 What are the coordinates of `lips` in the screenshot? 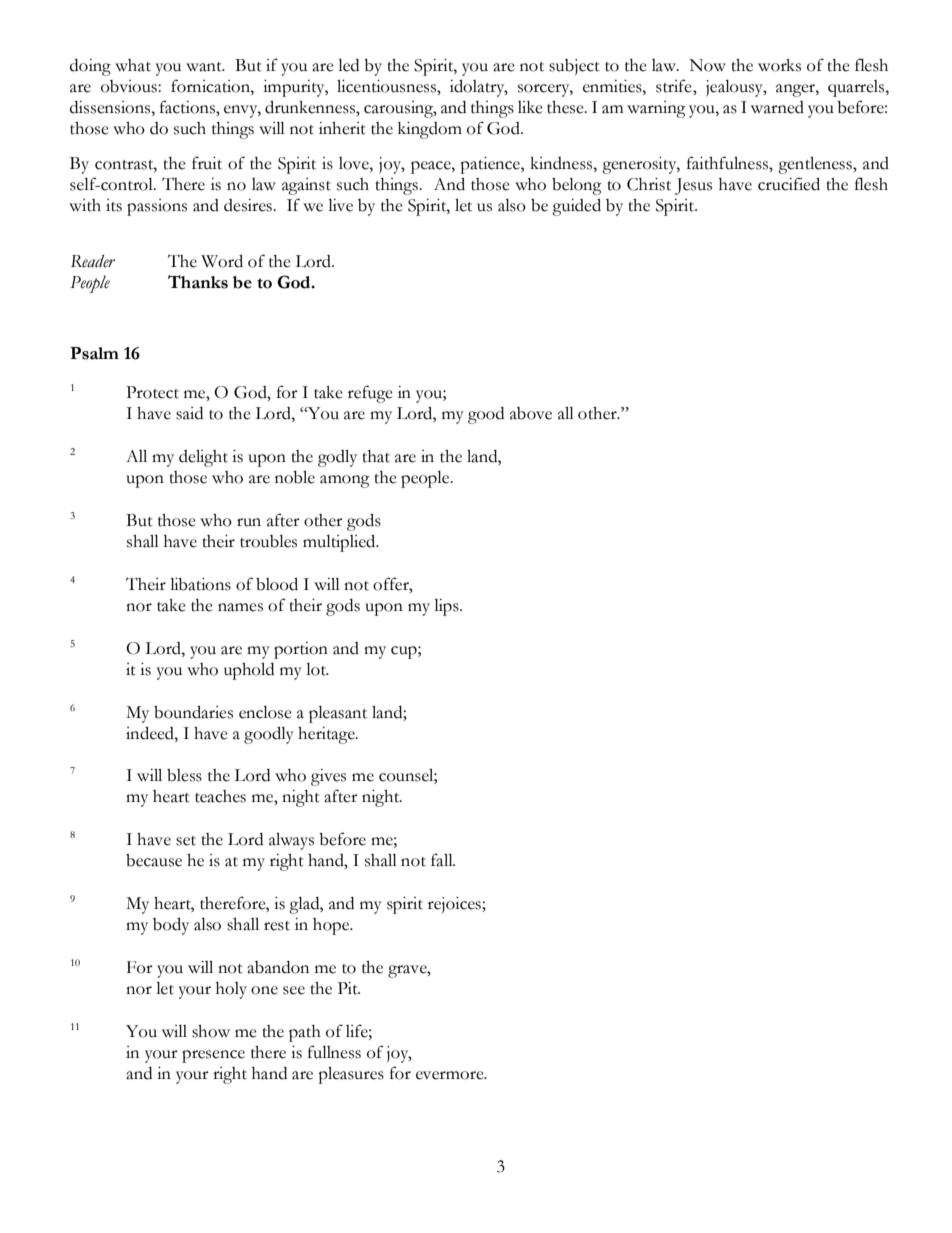 It's located at (447, 607).
